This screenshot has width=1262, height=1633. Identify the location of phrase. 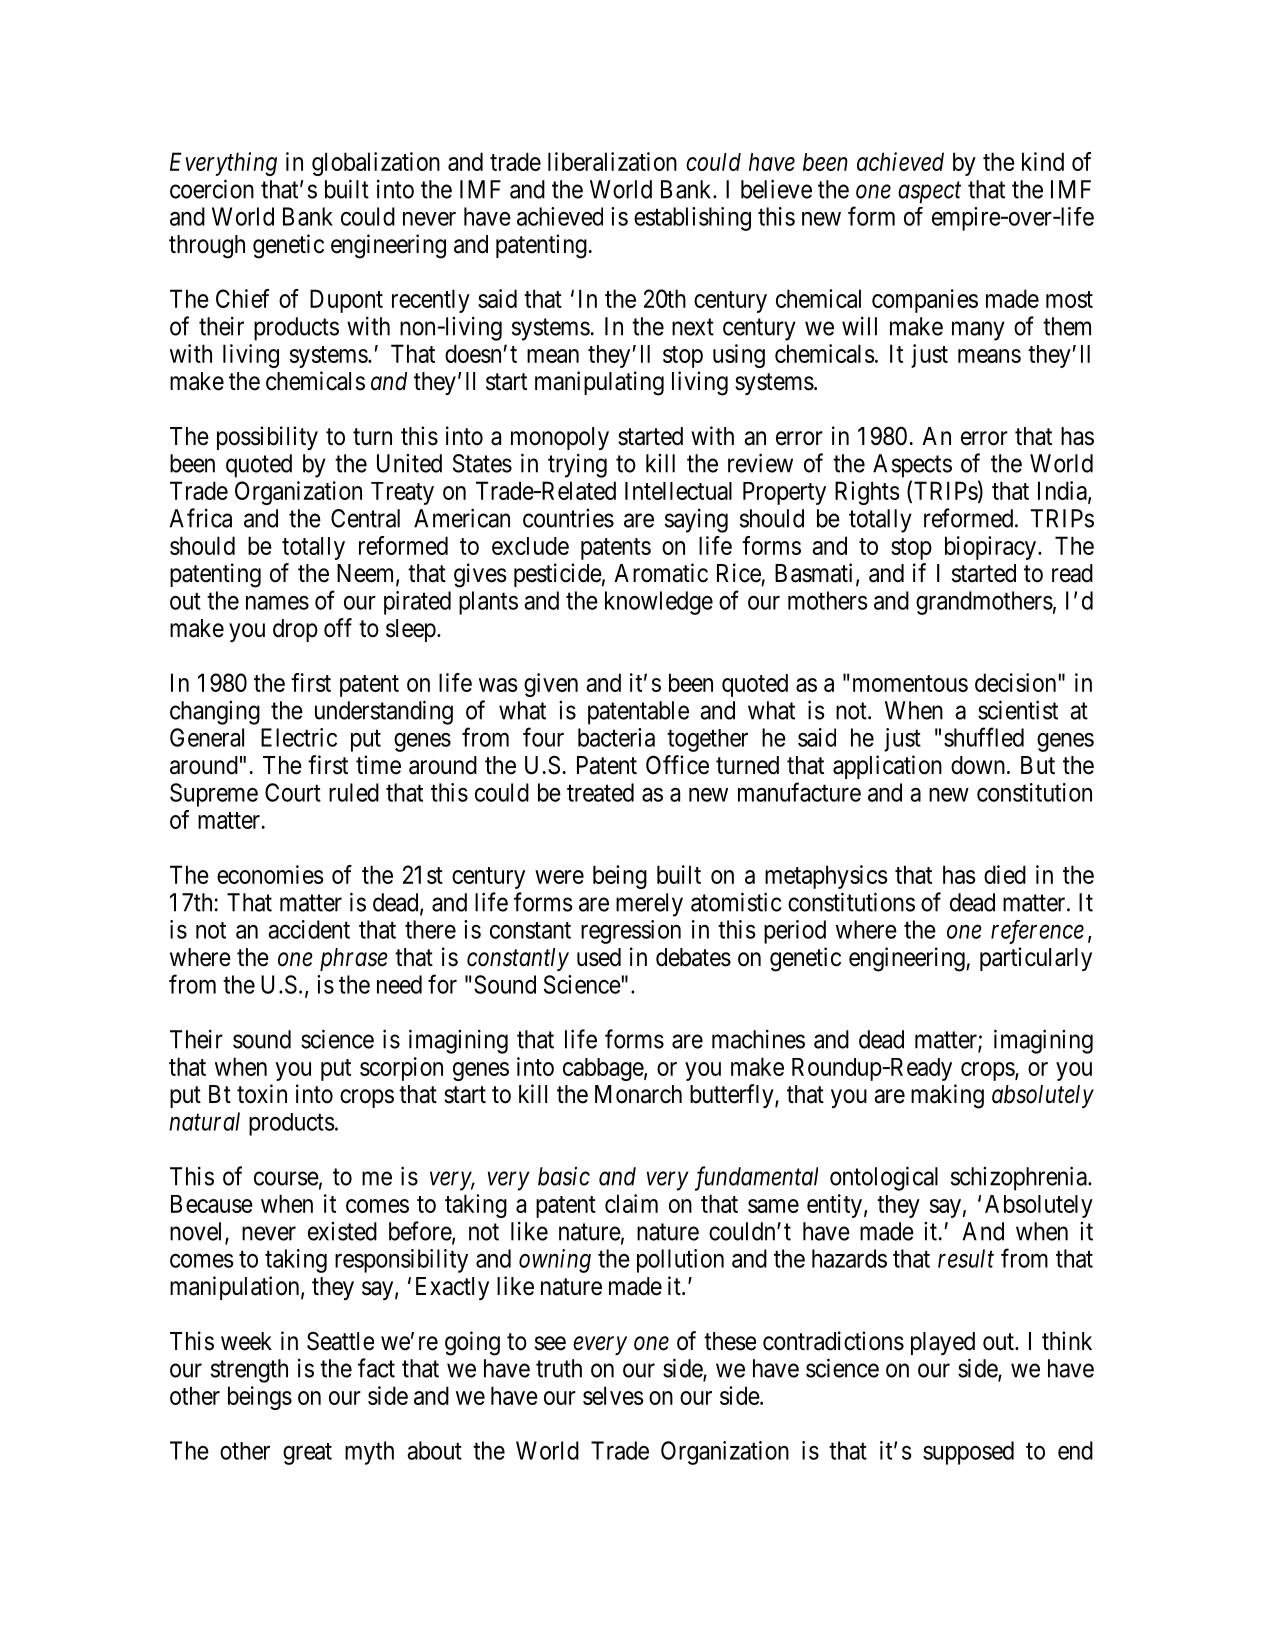
(354, 959).
